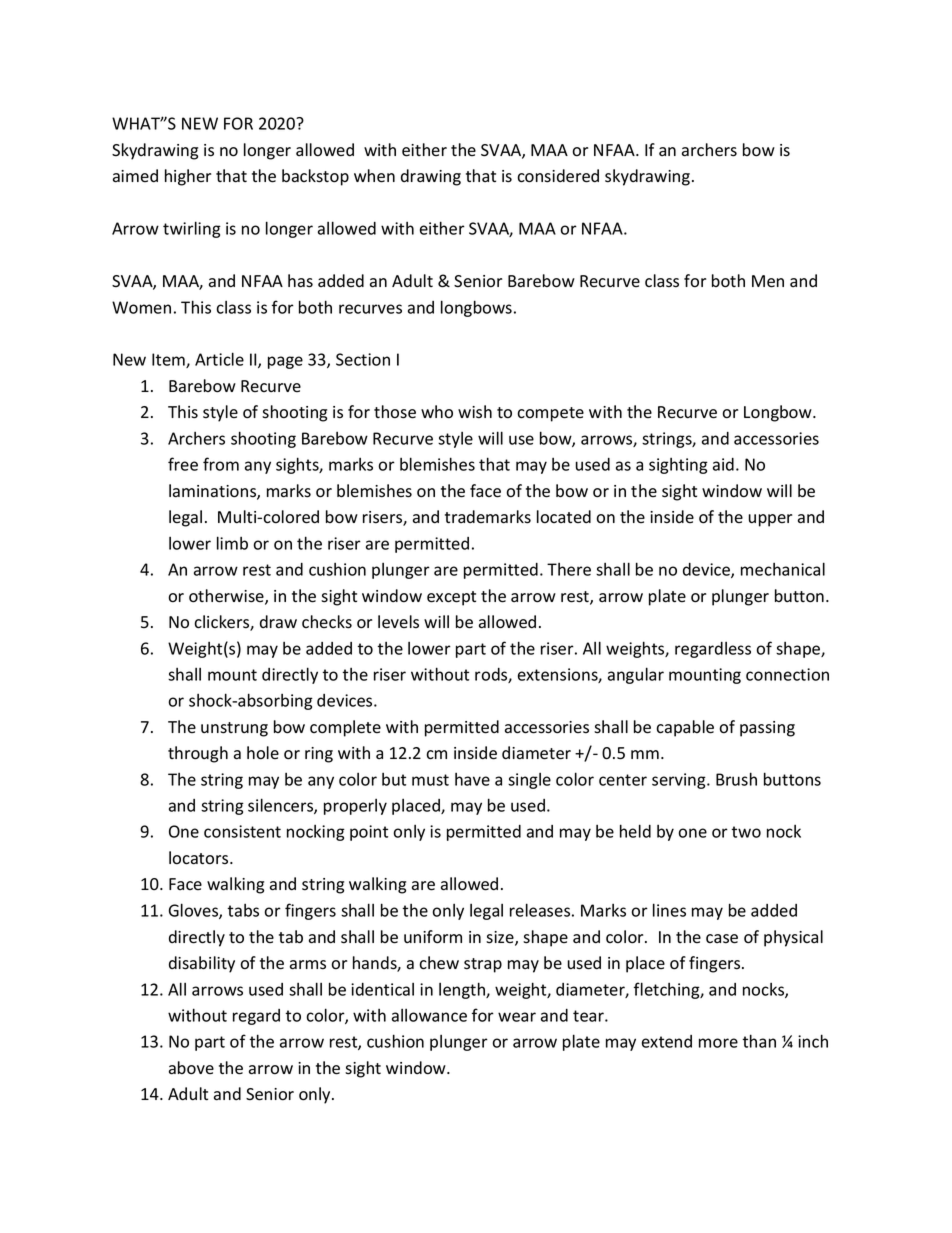  I want to click on considered, so click(558, 176).
